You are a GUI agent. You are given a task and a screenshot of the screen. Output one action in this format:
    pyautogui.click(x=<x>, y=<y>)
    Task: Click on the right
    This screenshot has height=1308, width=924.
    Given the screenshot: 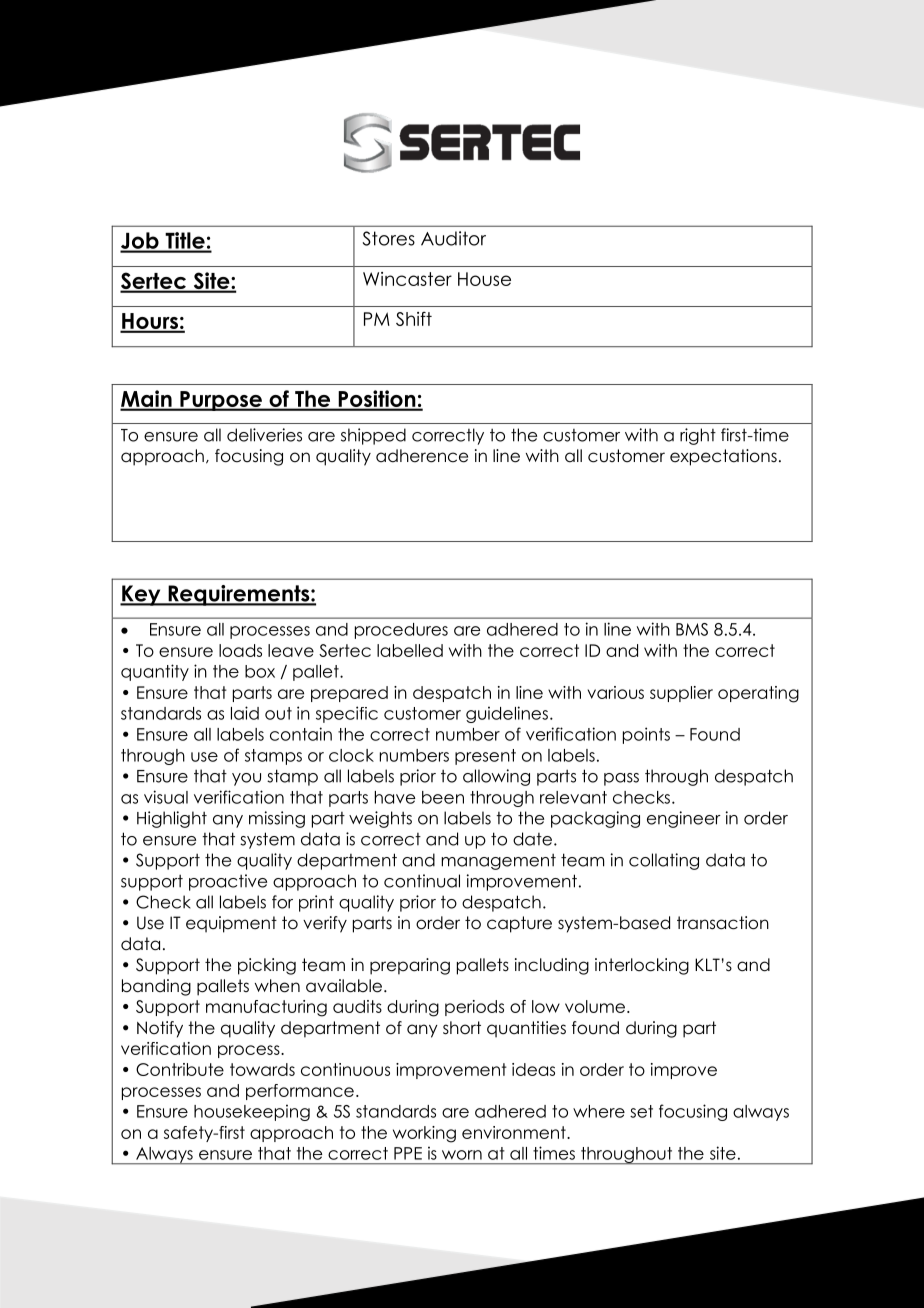 What is the action you would take?
    pyautogui.click(x=698, y=436)
